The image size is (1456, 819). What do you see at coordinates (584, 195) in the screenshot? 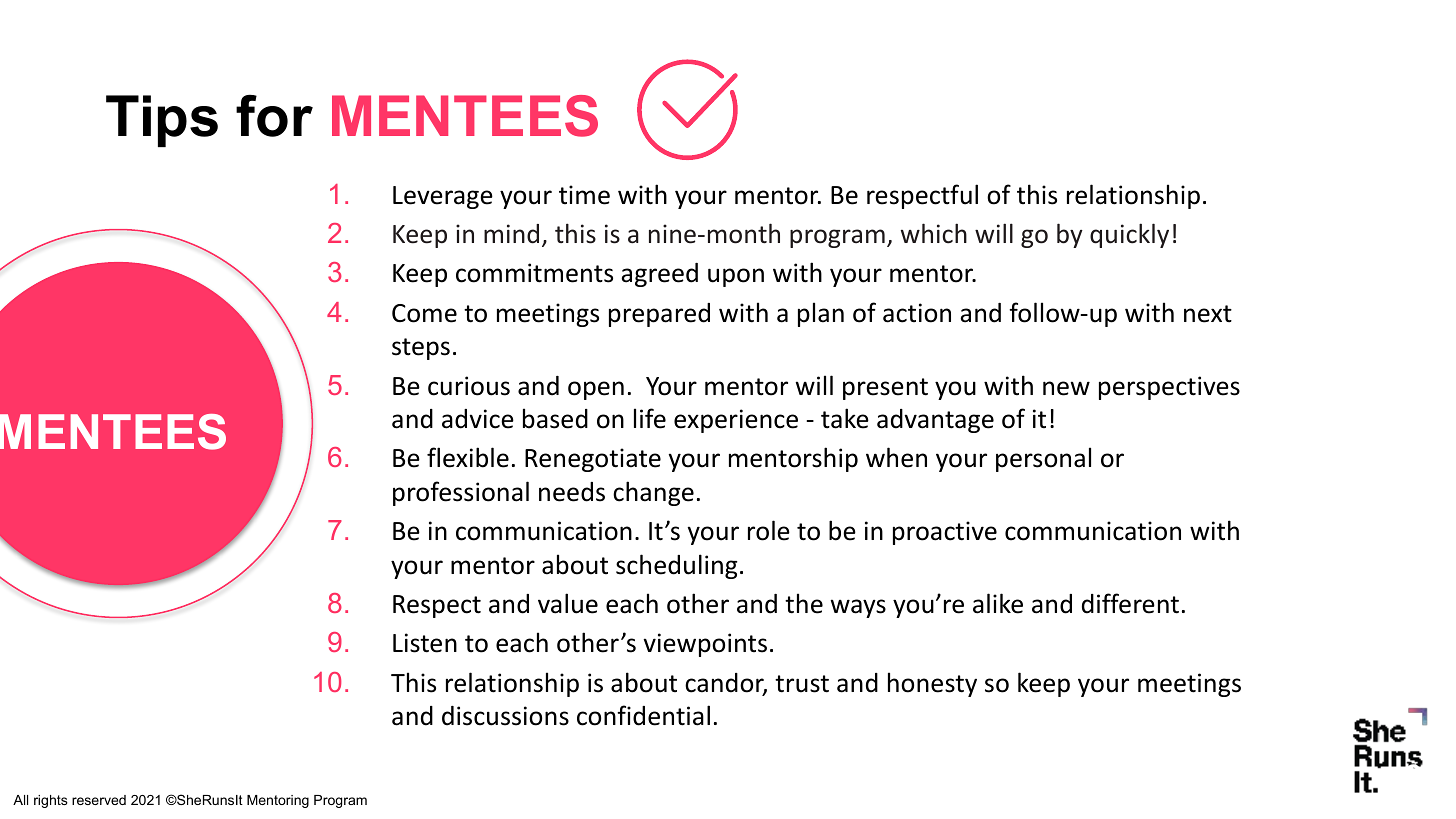
I see `time` at bounding box center [584, 195].
